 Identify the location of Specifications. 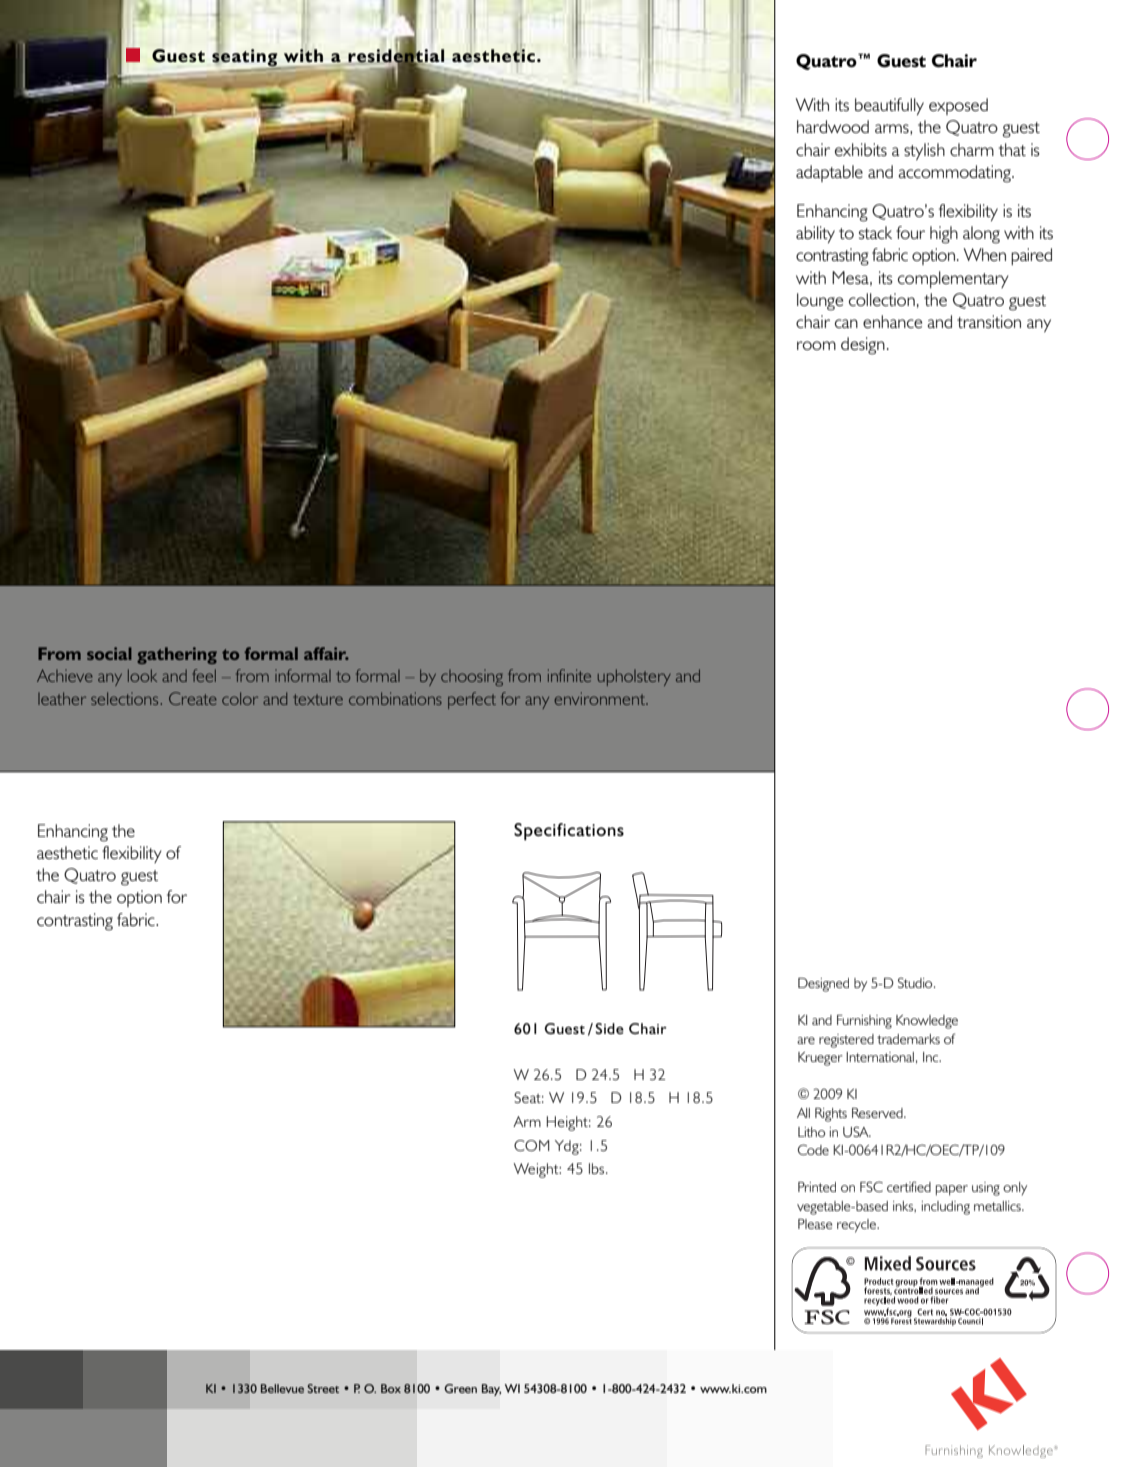
(569, 832).
